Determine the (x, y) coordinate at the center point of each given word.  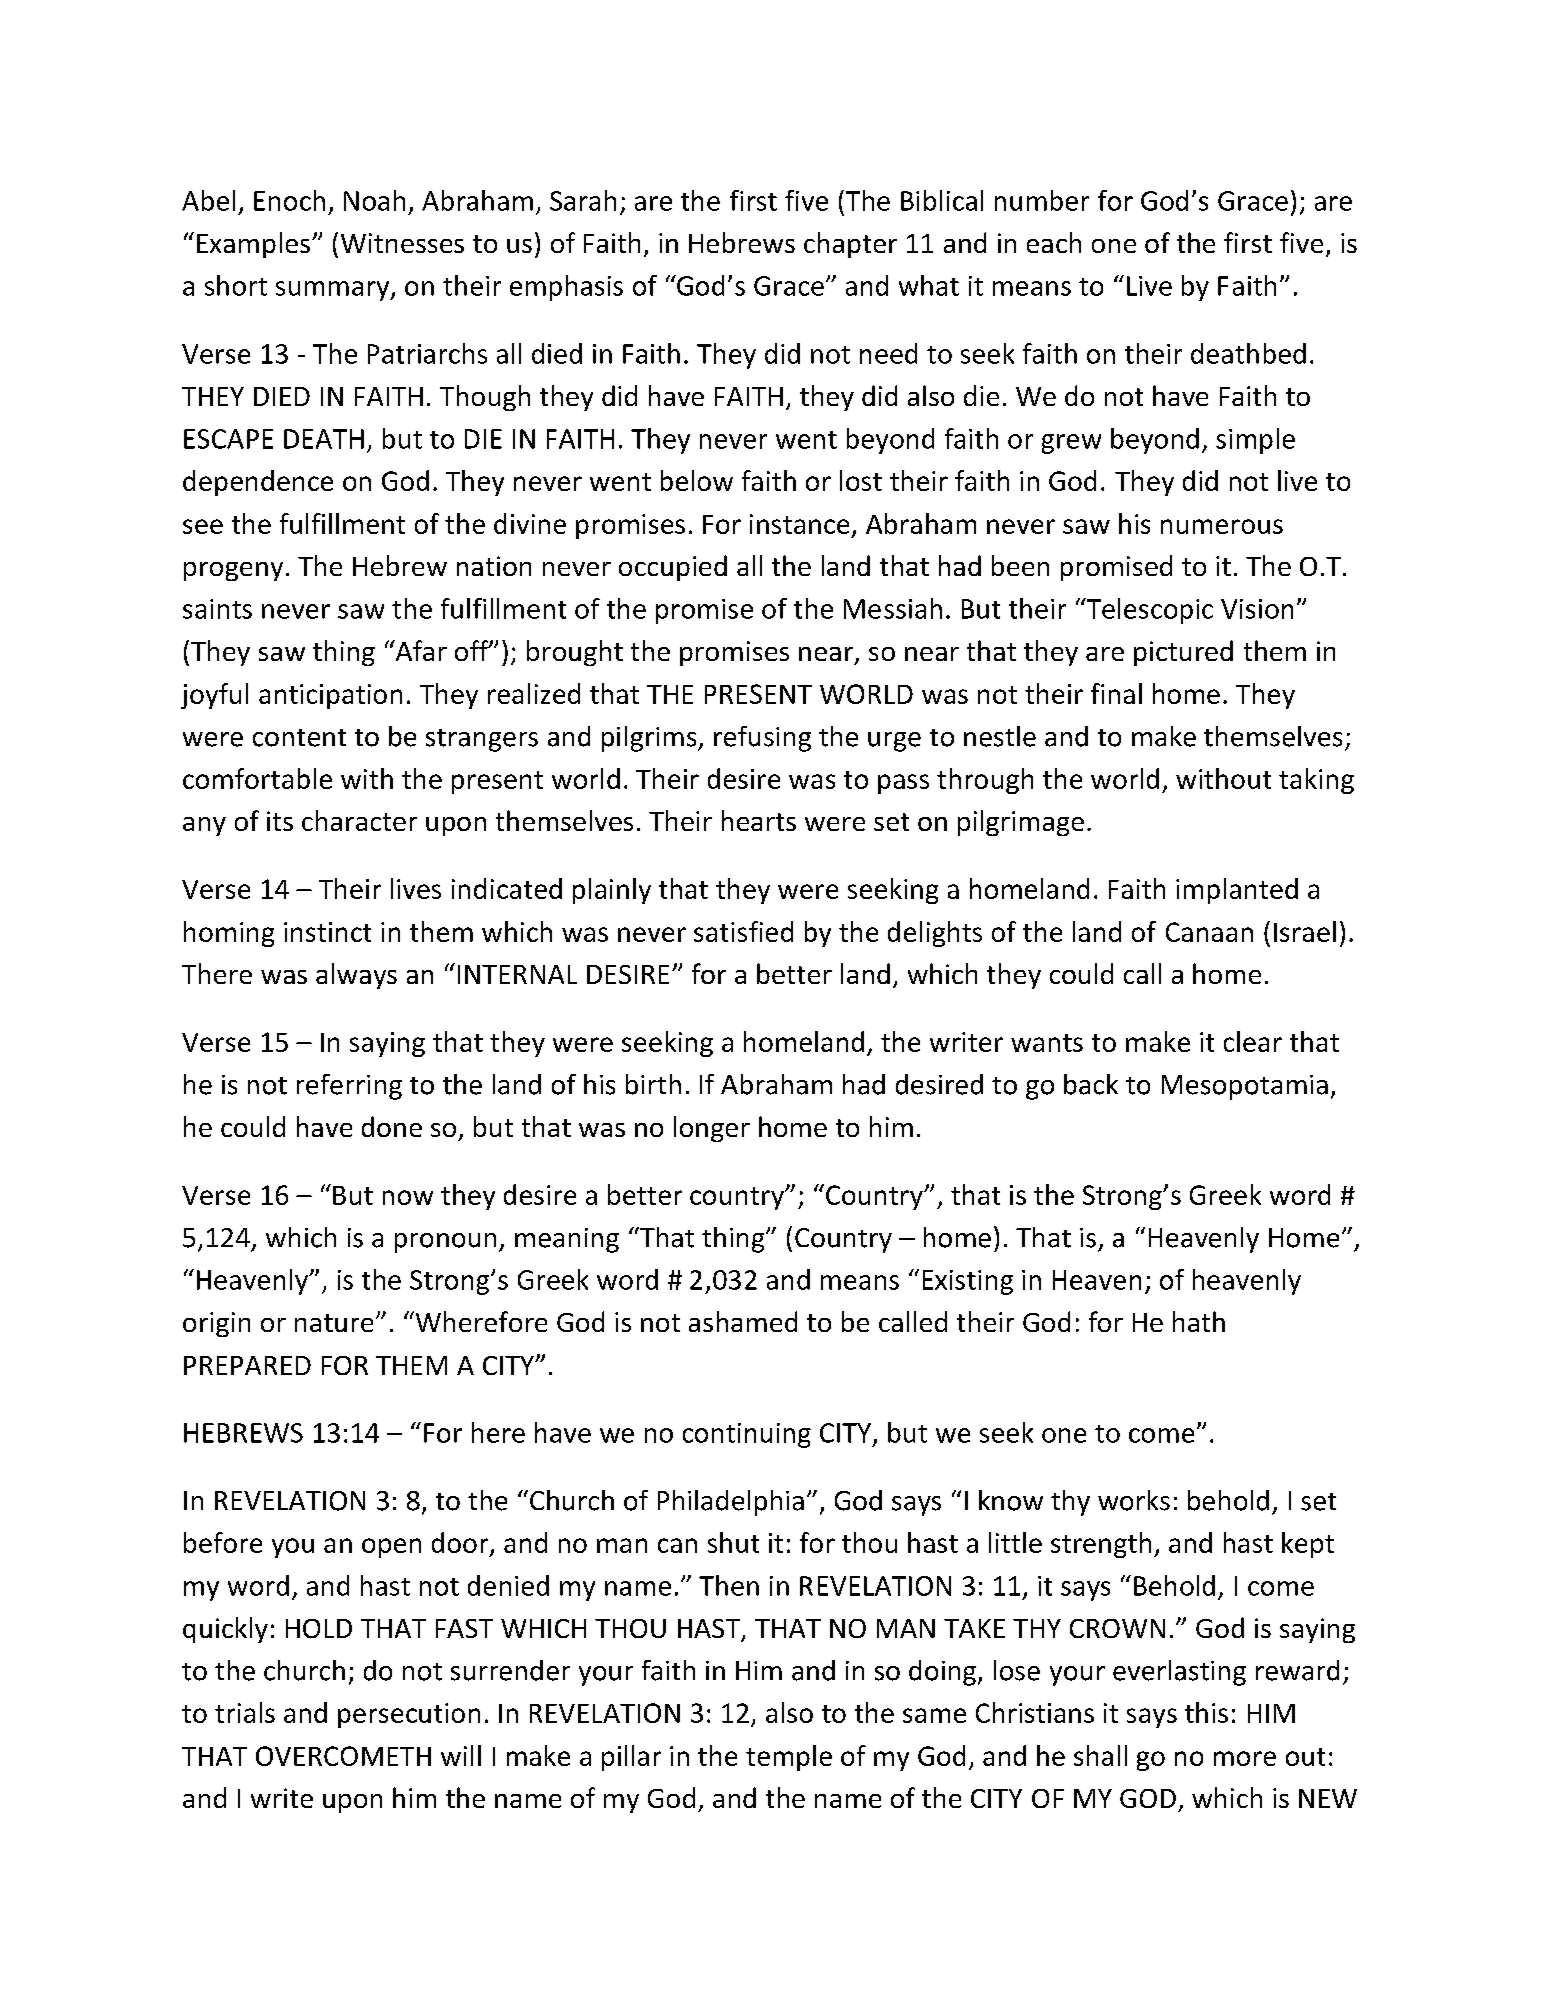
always (356, 976)
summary (334, 291)
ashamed (743, 1321)
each (1054, 242)
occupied (673, 568)
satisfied (743, 931)
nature (334, 1323)
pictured (1183, 653)
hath (1199, 1321)
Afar (420, 650)
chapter (850, 245)
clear (1253, 1041)
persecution (409, 1715)
